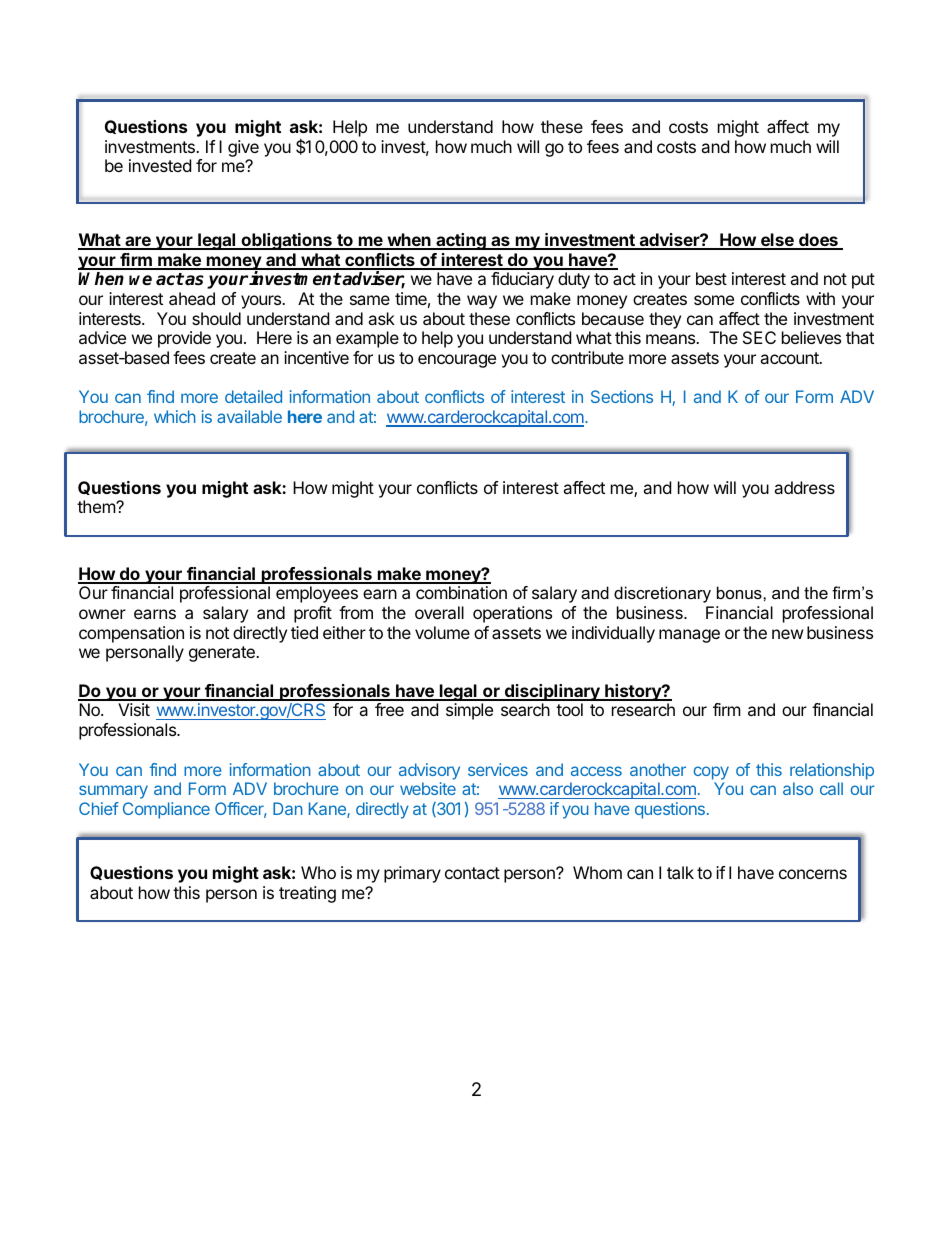 The height and width of the screenshot is (1233, 952). Describe the element at coordinates (461, 592) in the screenshot. I see `combination` at that location.
